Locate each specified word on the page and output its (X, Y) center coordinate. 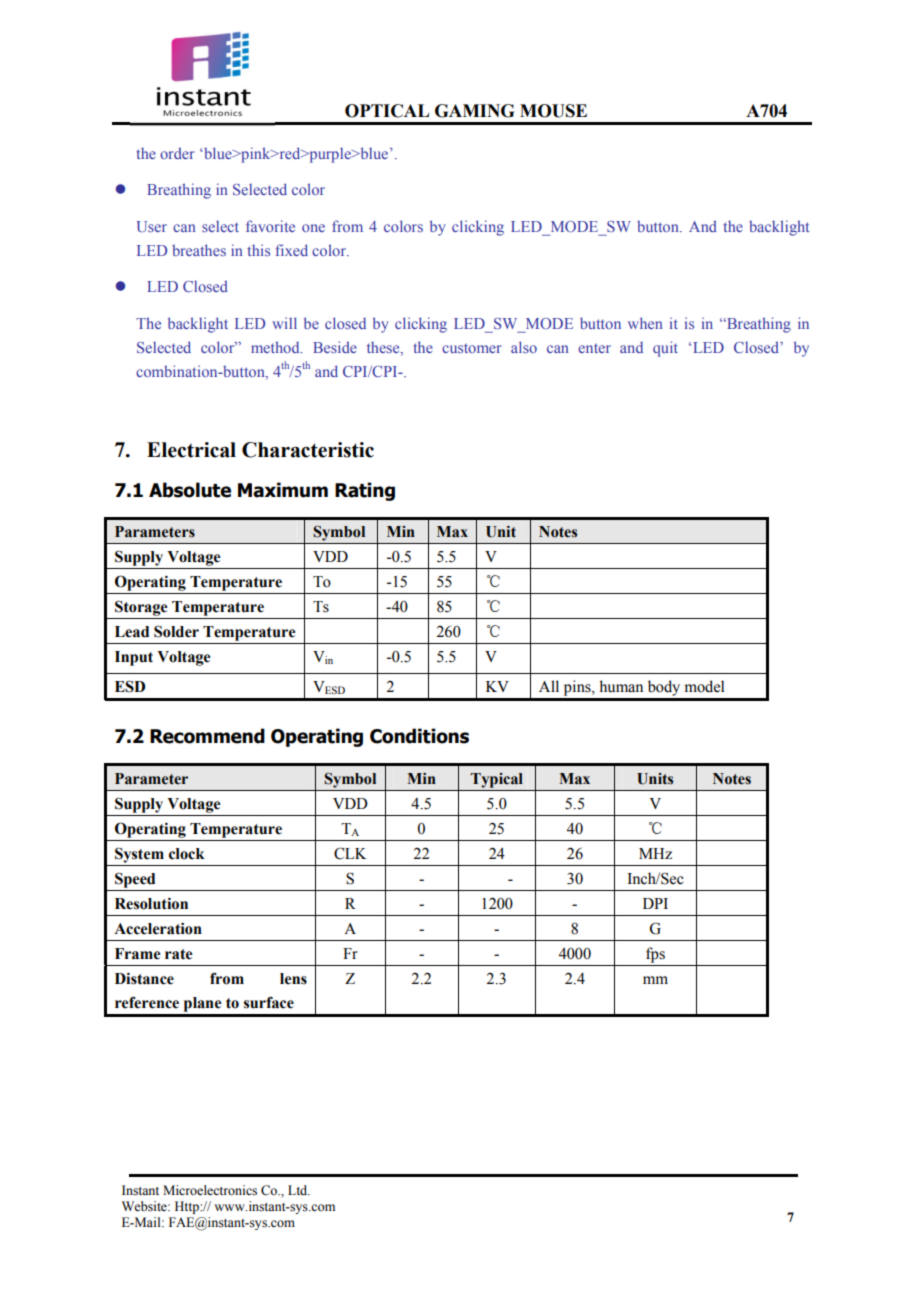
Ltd (299, 1190)
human (621, 686)
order (177, 153)
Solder (176, 631)
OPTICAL (387, 111)
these (384, 348)
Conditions (419, 736)
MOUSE (553, 111)
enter (594, 348)
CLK (350, 853)
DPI (655, 903)
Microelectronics (210, 1190)
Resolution (151, 904)
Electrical (191, 450)
